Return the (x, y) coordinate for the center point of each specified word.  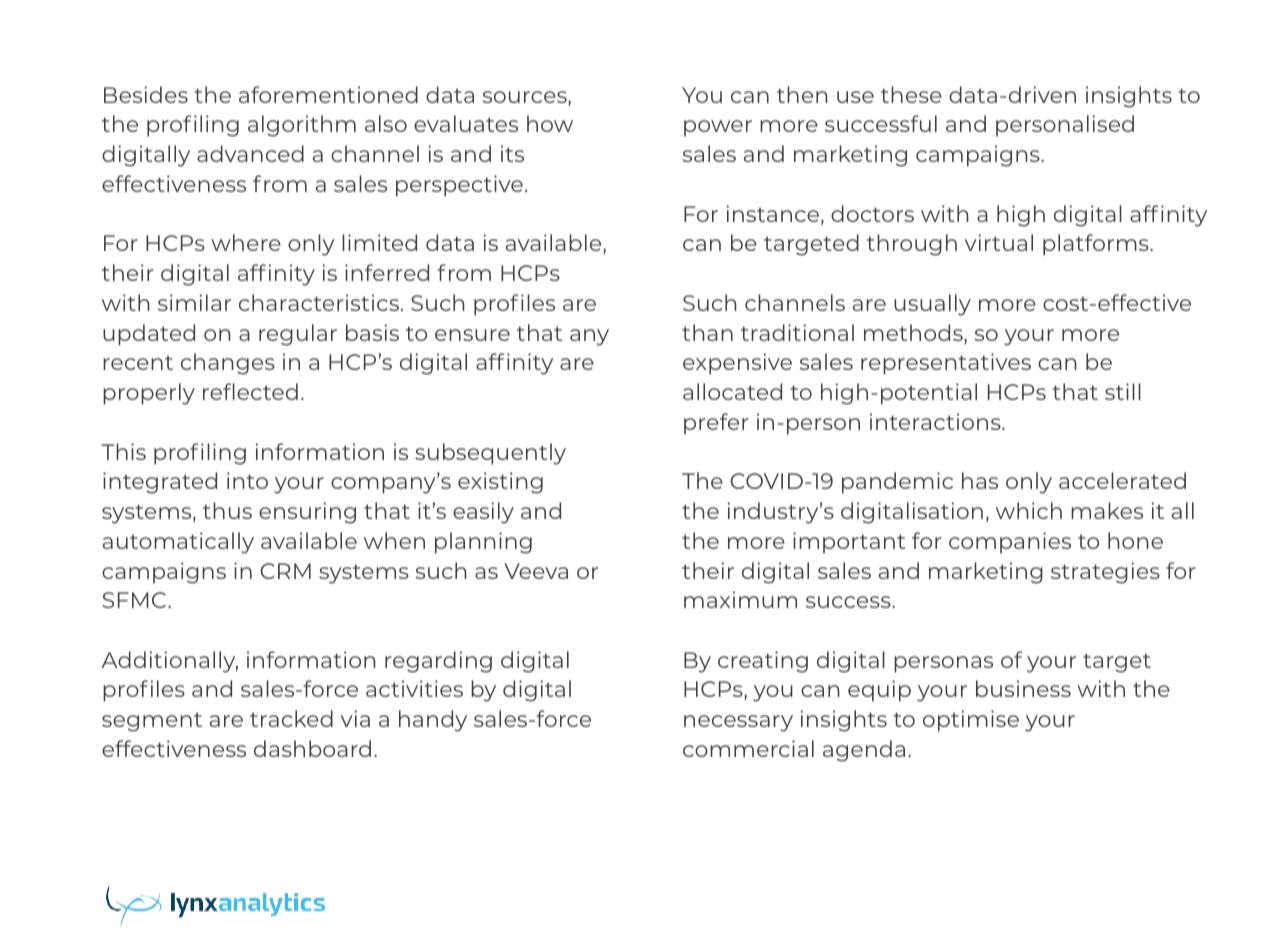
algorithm (302, 126)
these (911, 94)
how (550, 123)
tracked (291, 718)
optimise (971, 721)
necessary (738, 723)
